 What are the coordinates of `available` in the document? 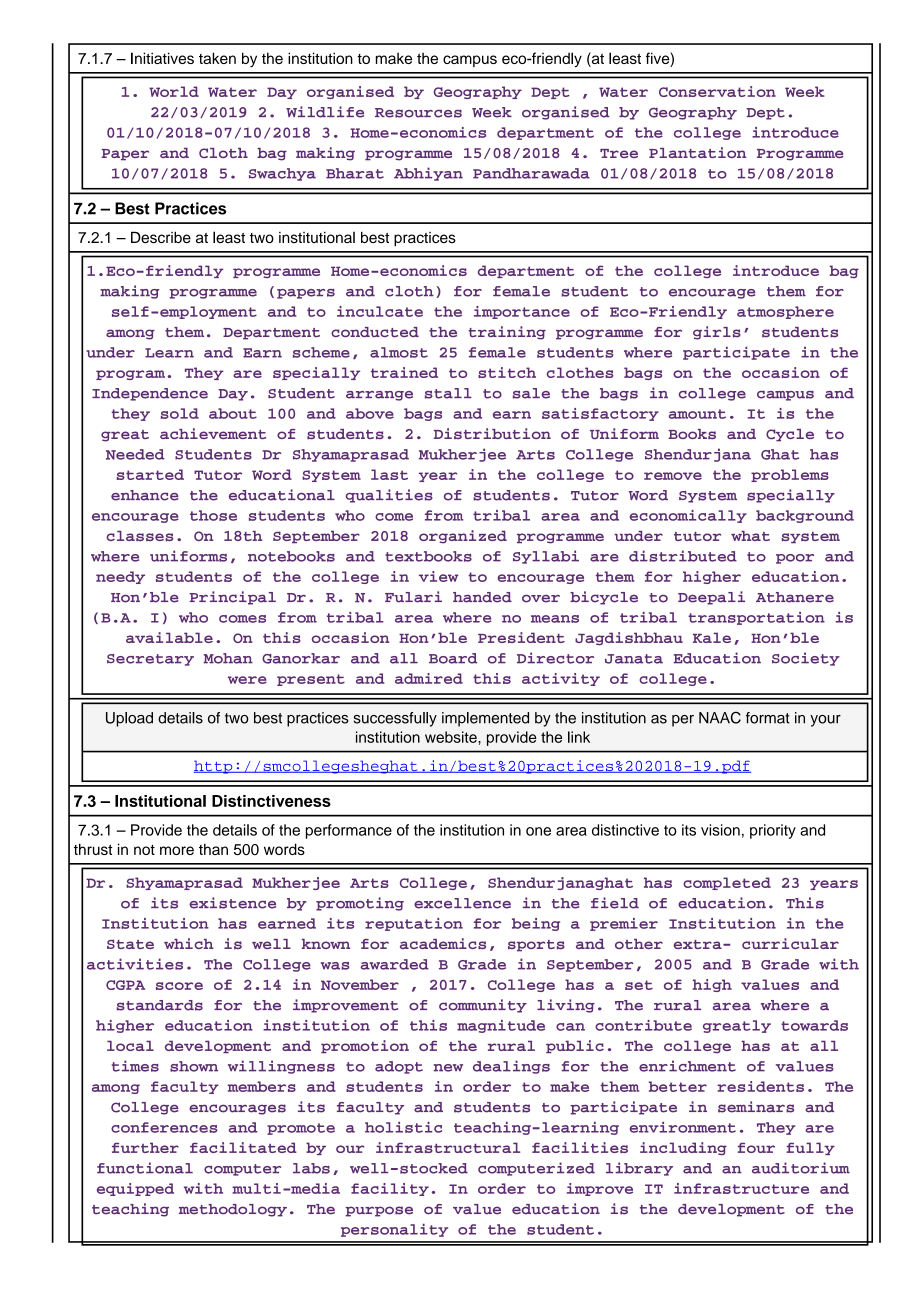 It's located at (169, 637).
